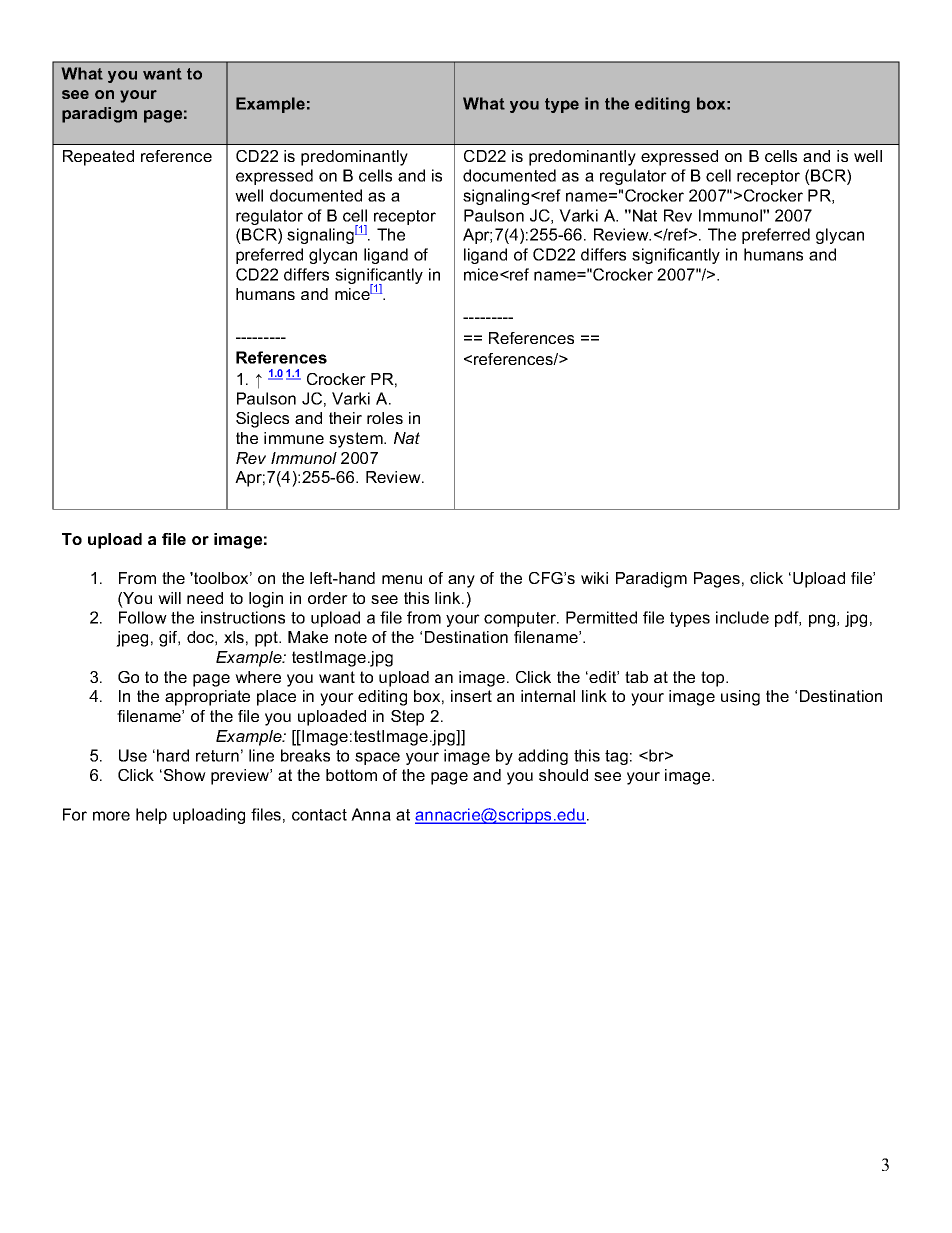  Describe the element at coordinates (294, 438) in the document. I see `immune` at that location.
